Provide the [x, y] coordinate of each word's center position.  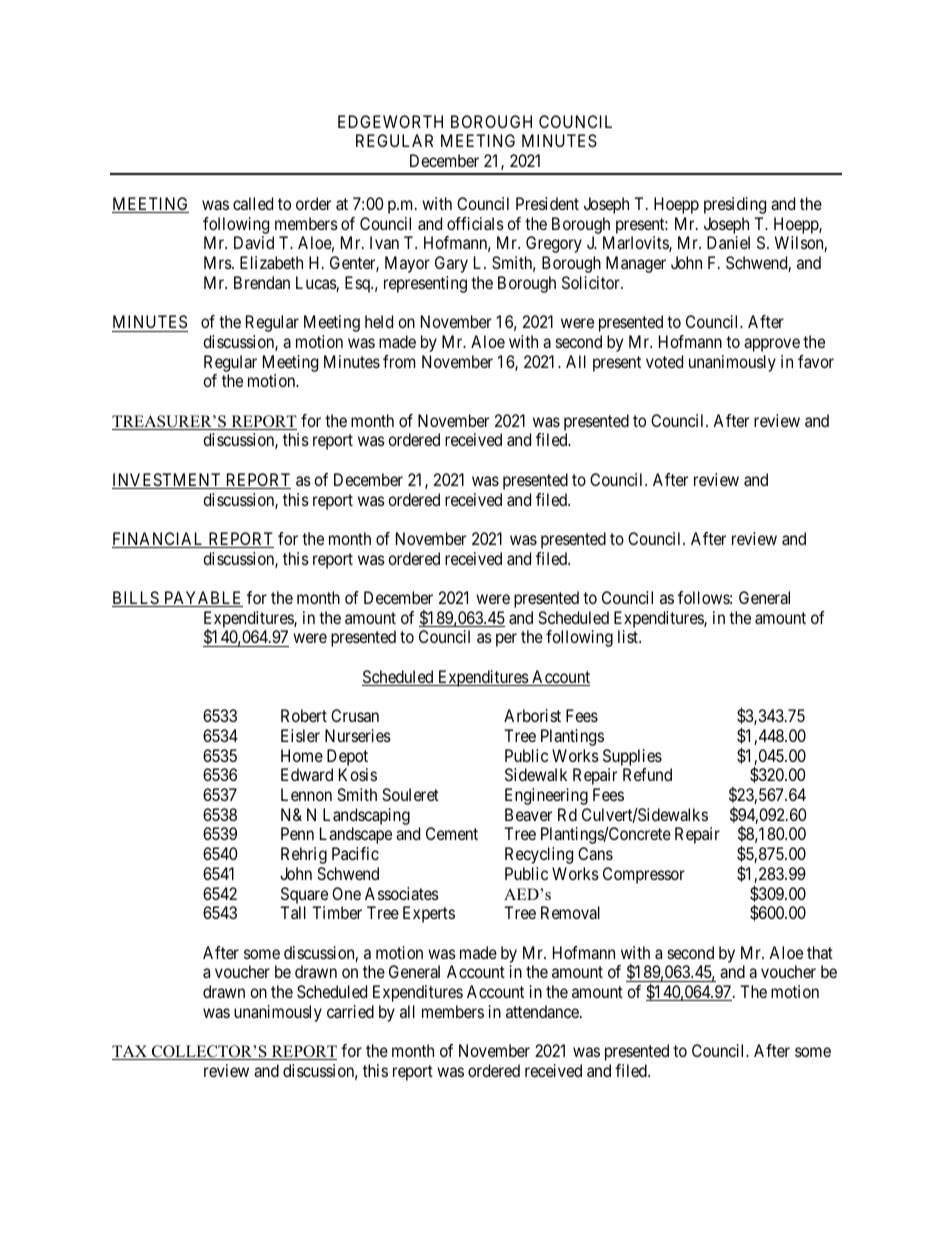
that [820, 952]
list [629, 636]
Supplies [632, 757]
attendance [543, 1011]
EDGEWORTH [390, 121]
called [253, 203]
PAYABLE [202, 599]
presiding [735, 205]
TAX [130, 1052]
